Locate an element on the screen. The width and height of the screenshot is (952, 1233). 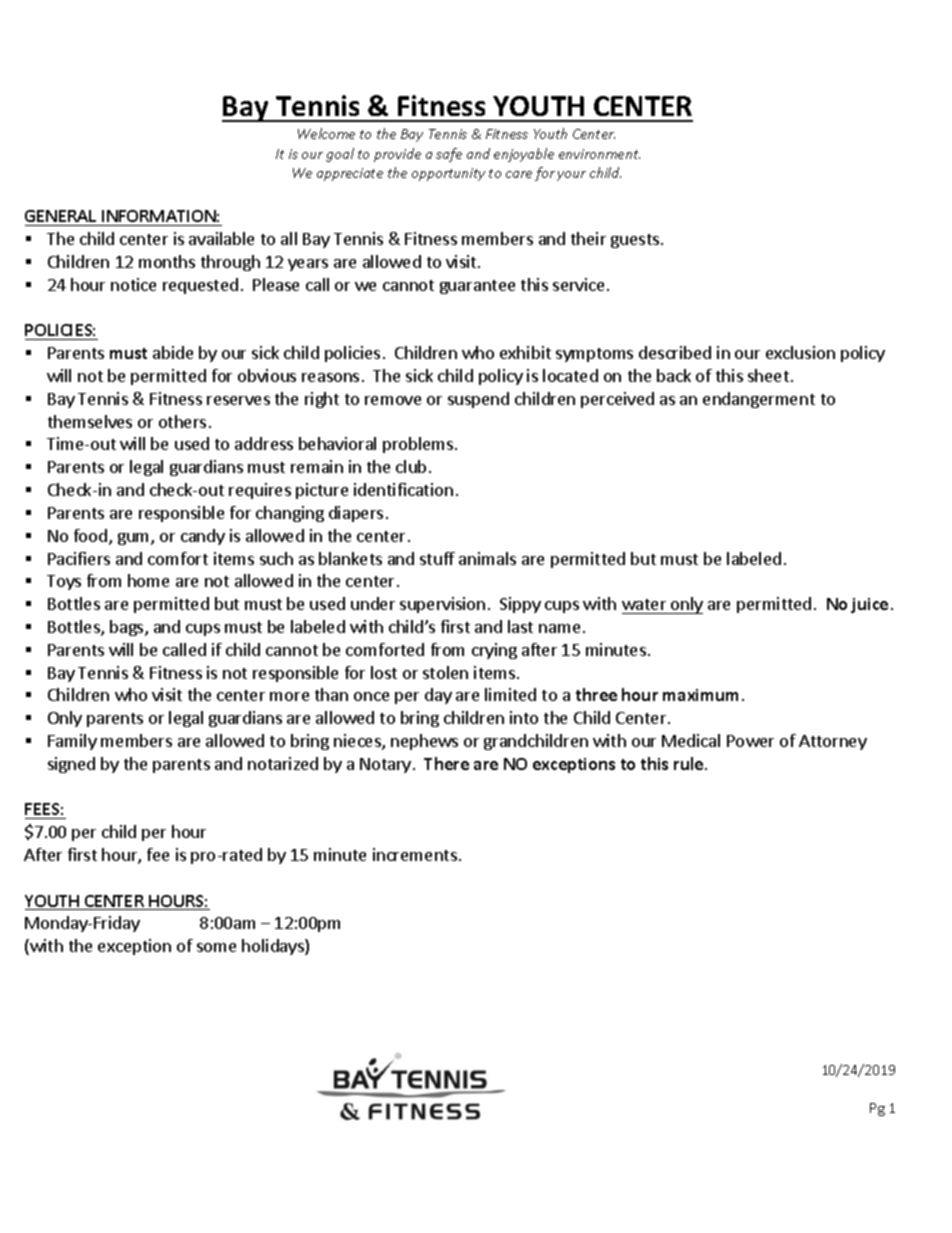
Power is located at coordinates (750, 741).
